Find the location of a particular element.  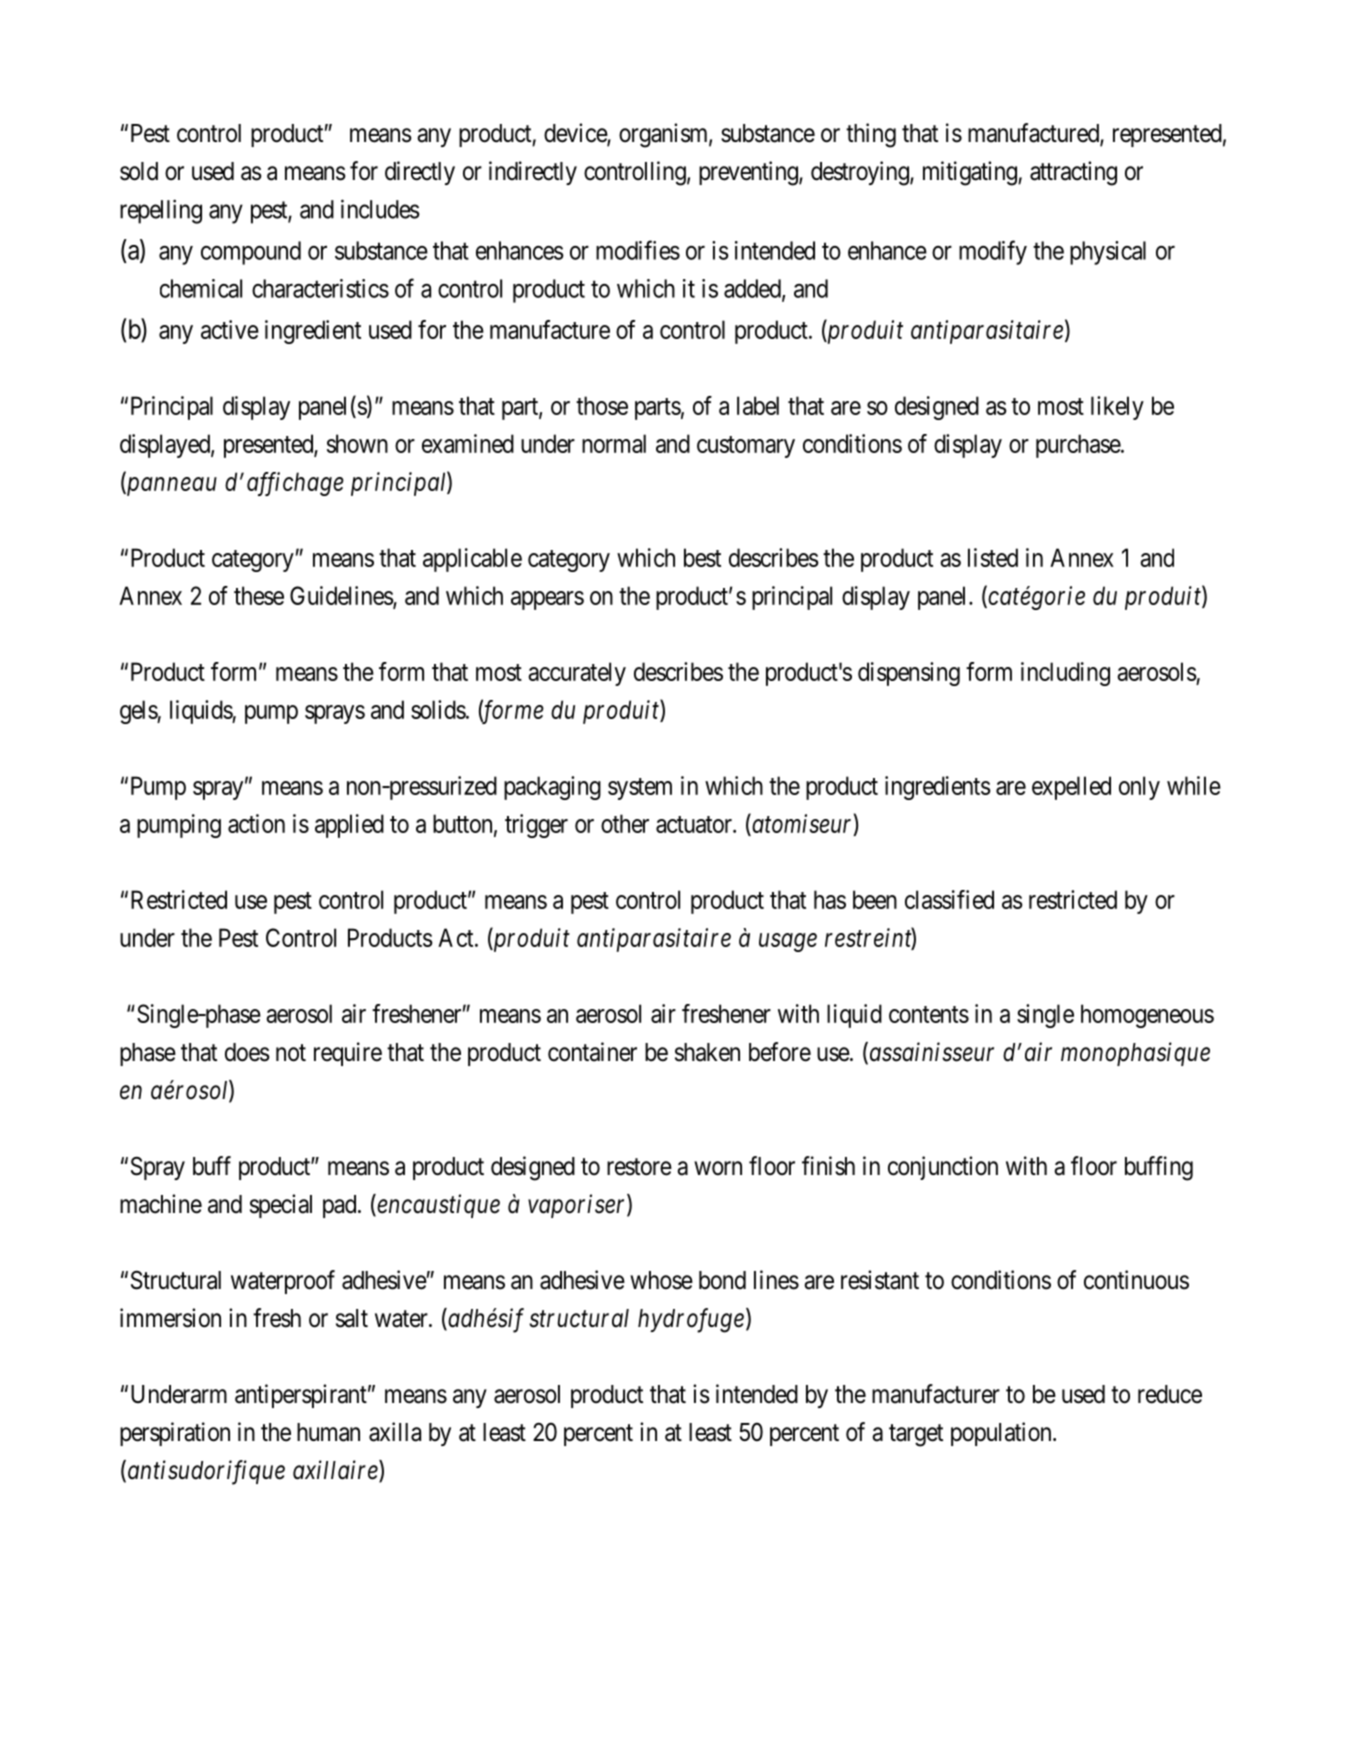

human is located at coordinates (328, 1432).
